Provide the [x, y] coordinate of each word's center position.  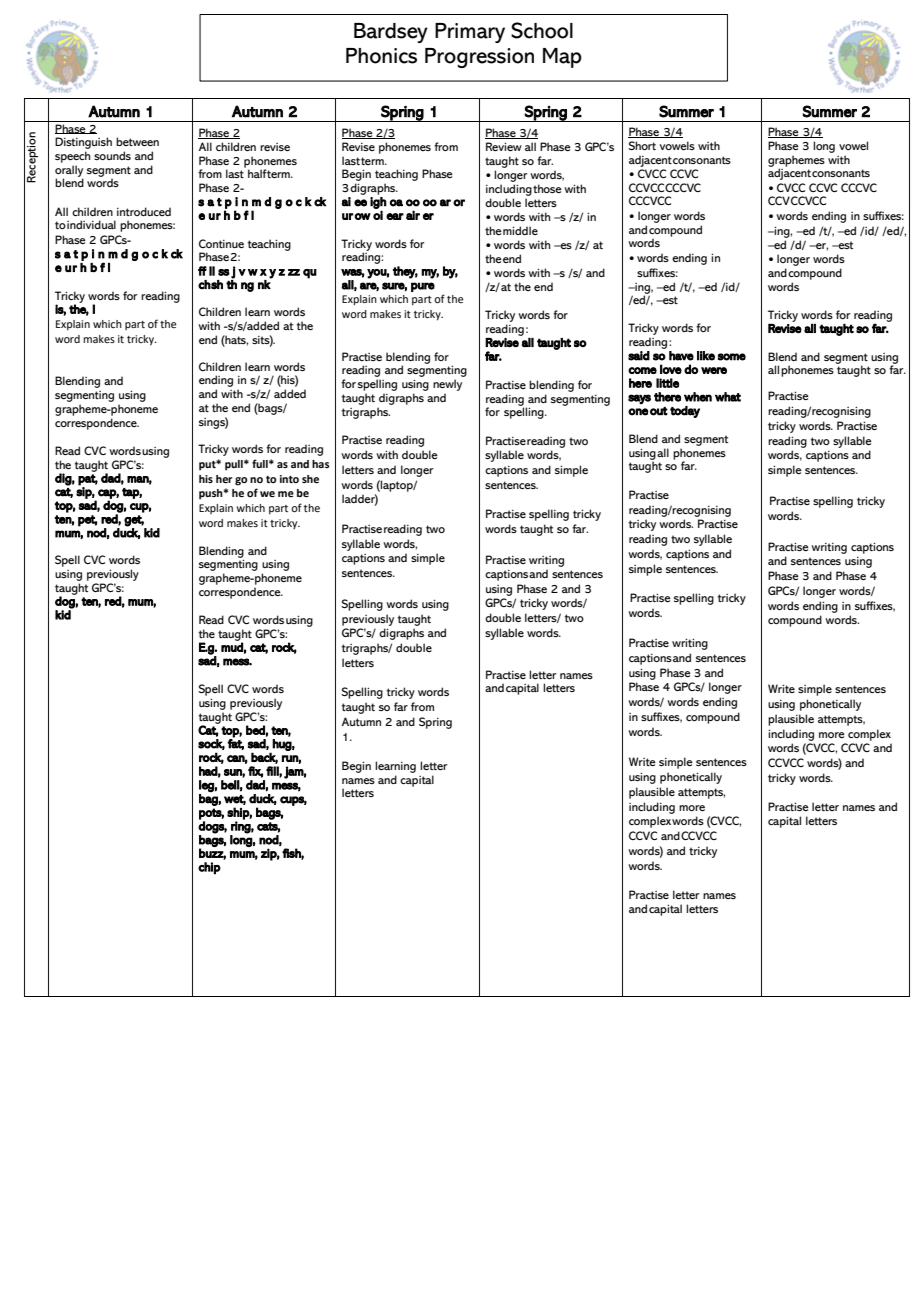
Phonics [381, 56]
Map [562, 58]
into [289, 479]
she [310, 479]
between [137, 141]
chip [209, 868]
